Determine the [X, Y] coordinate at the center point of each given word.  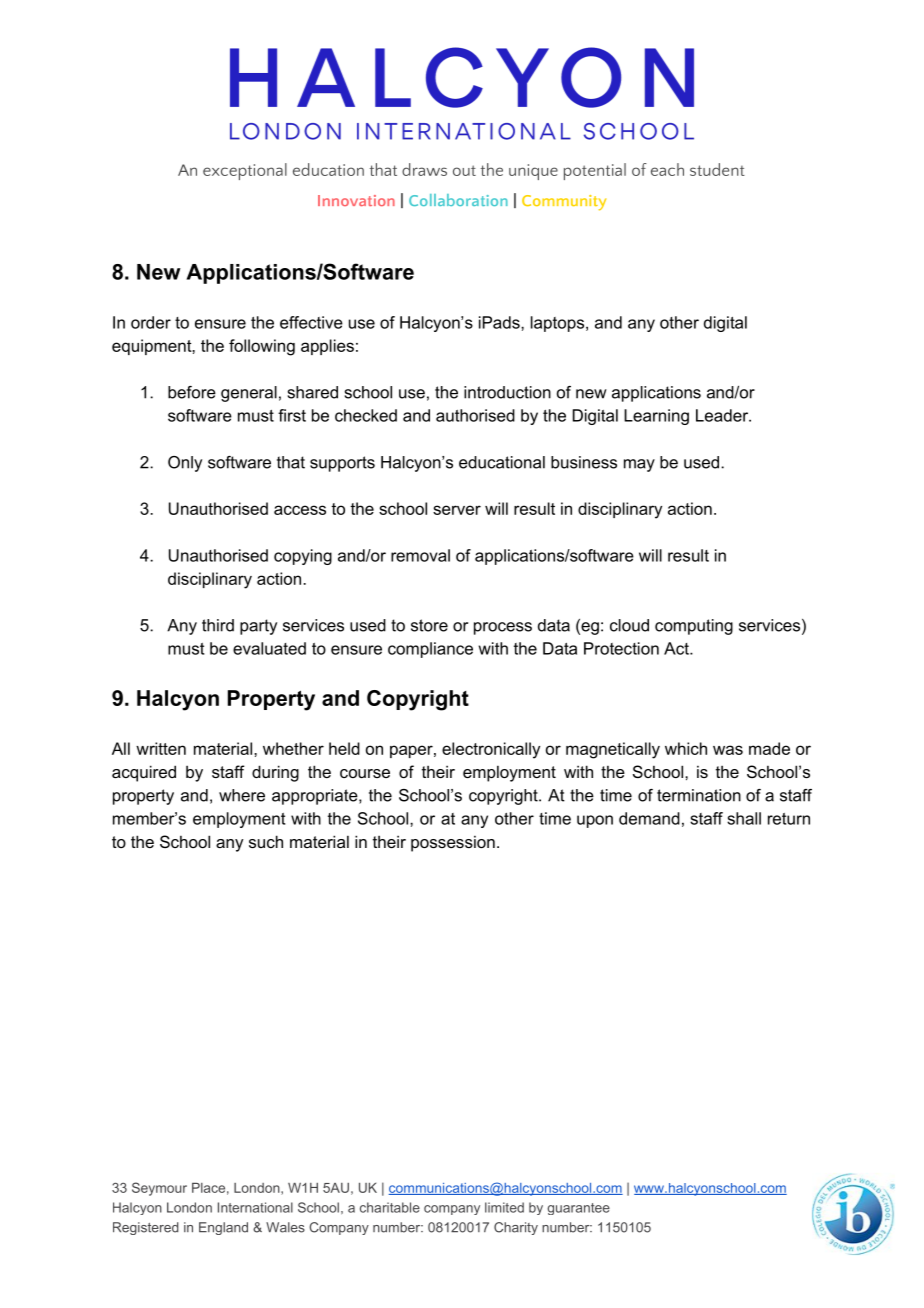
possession [453, 844]
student [717, 169]
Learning [656, 417]
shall [744, 818]
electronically [491, 750]
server [457, 510]
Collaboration [458, 200]
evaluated [269, 648]
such [266, 841]
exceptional [245, 171]
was [728, 750]
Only [185, 464]
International [255, 1207]
